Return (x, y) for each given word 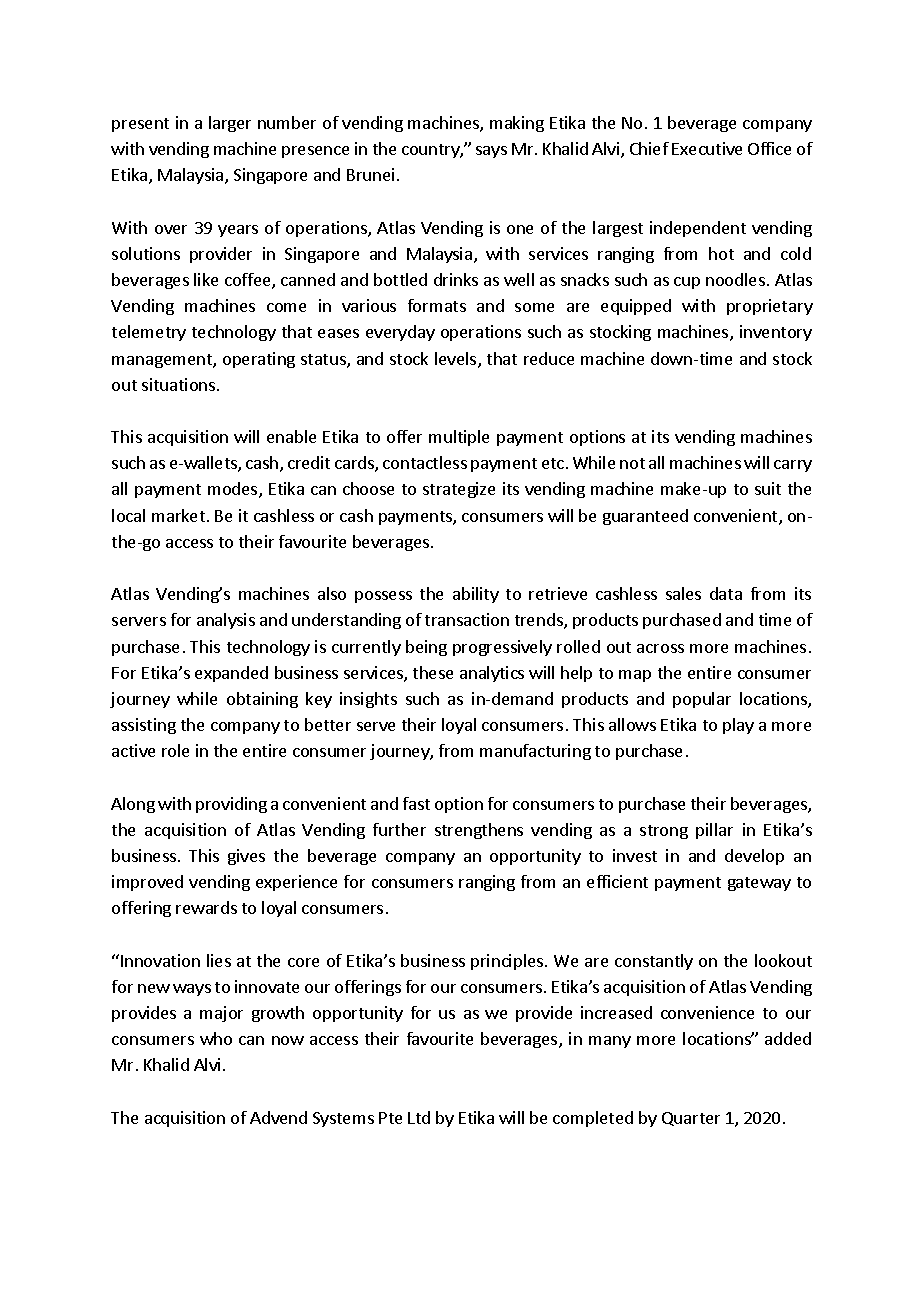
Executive (707, 148)
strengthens (479, 831)
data (726, 593)
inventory (776, 333)
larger (230, 124)
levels (457, 360)
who (216, 1038)
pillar (714, 831)
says (491, 152)
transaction (467, 619)
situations (180, 384)
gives (246, 857)
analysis (226, 621)
